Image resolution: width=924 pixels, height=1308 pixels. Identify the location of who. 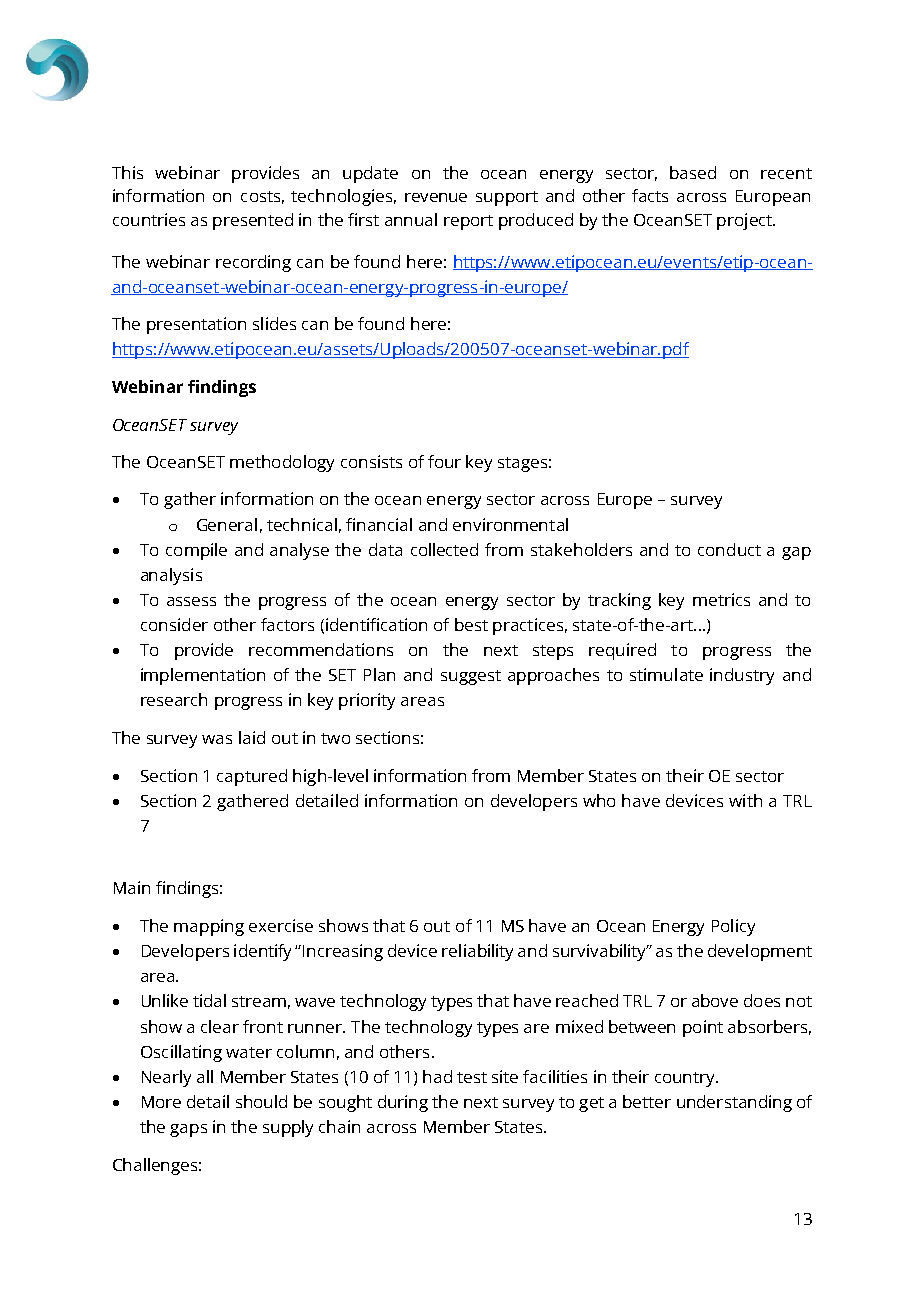
(599, 800).
